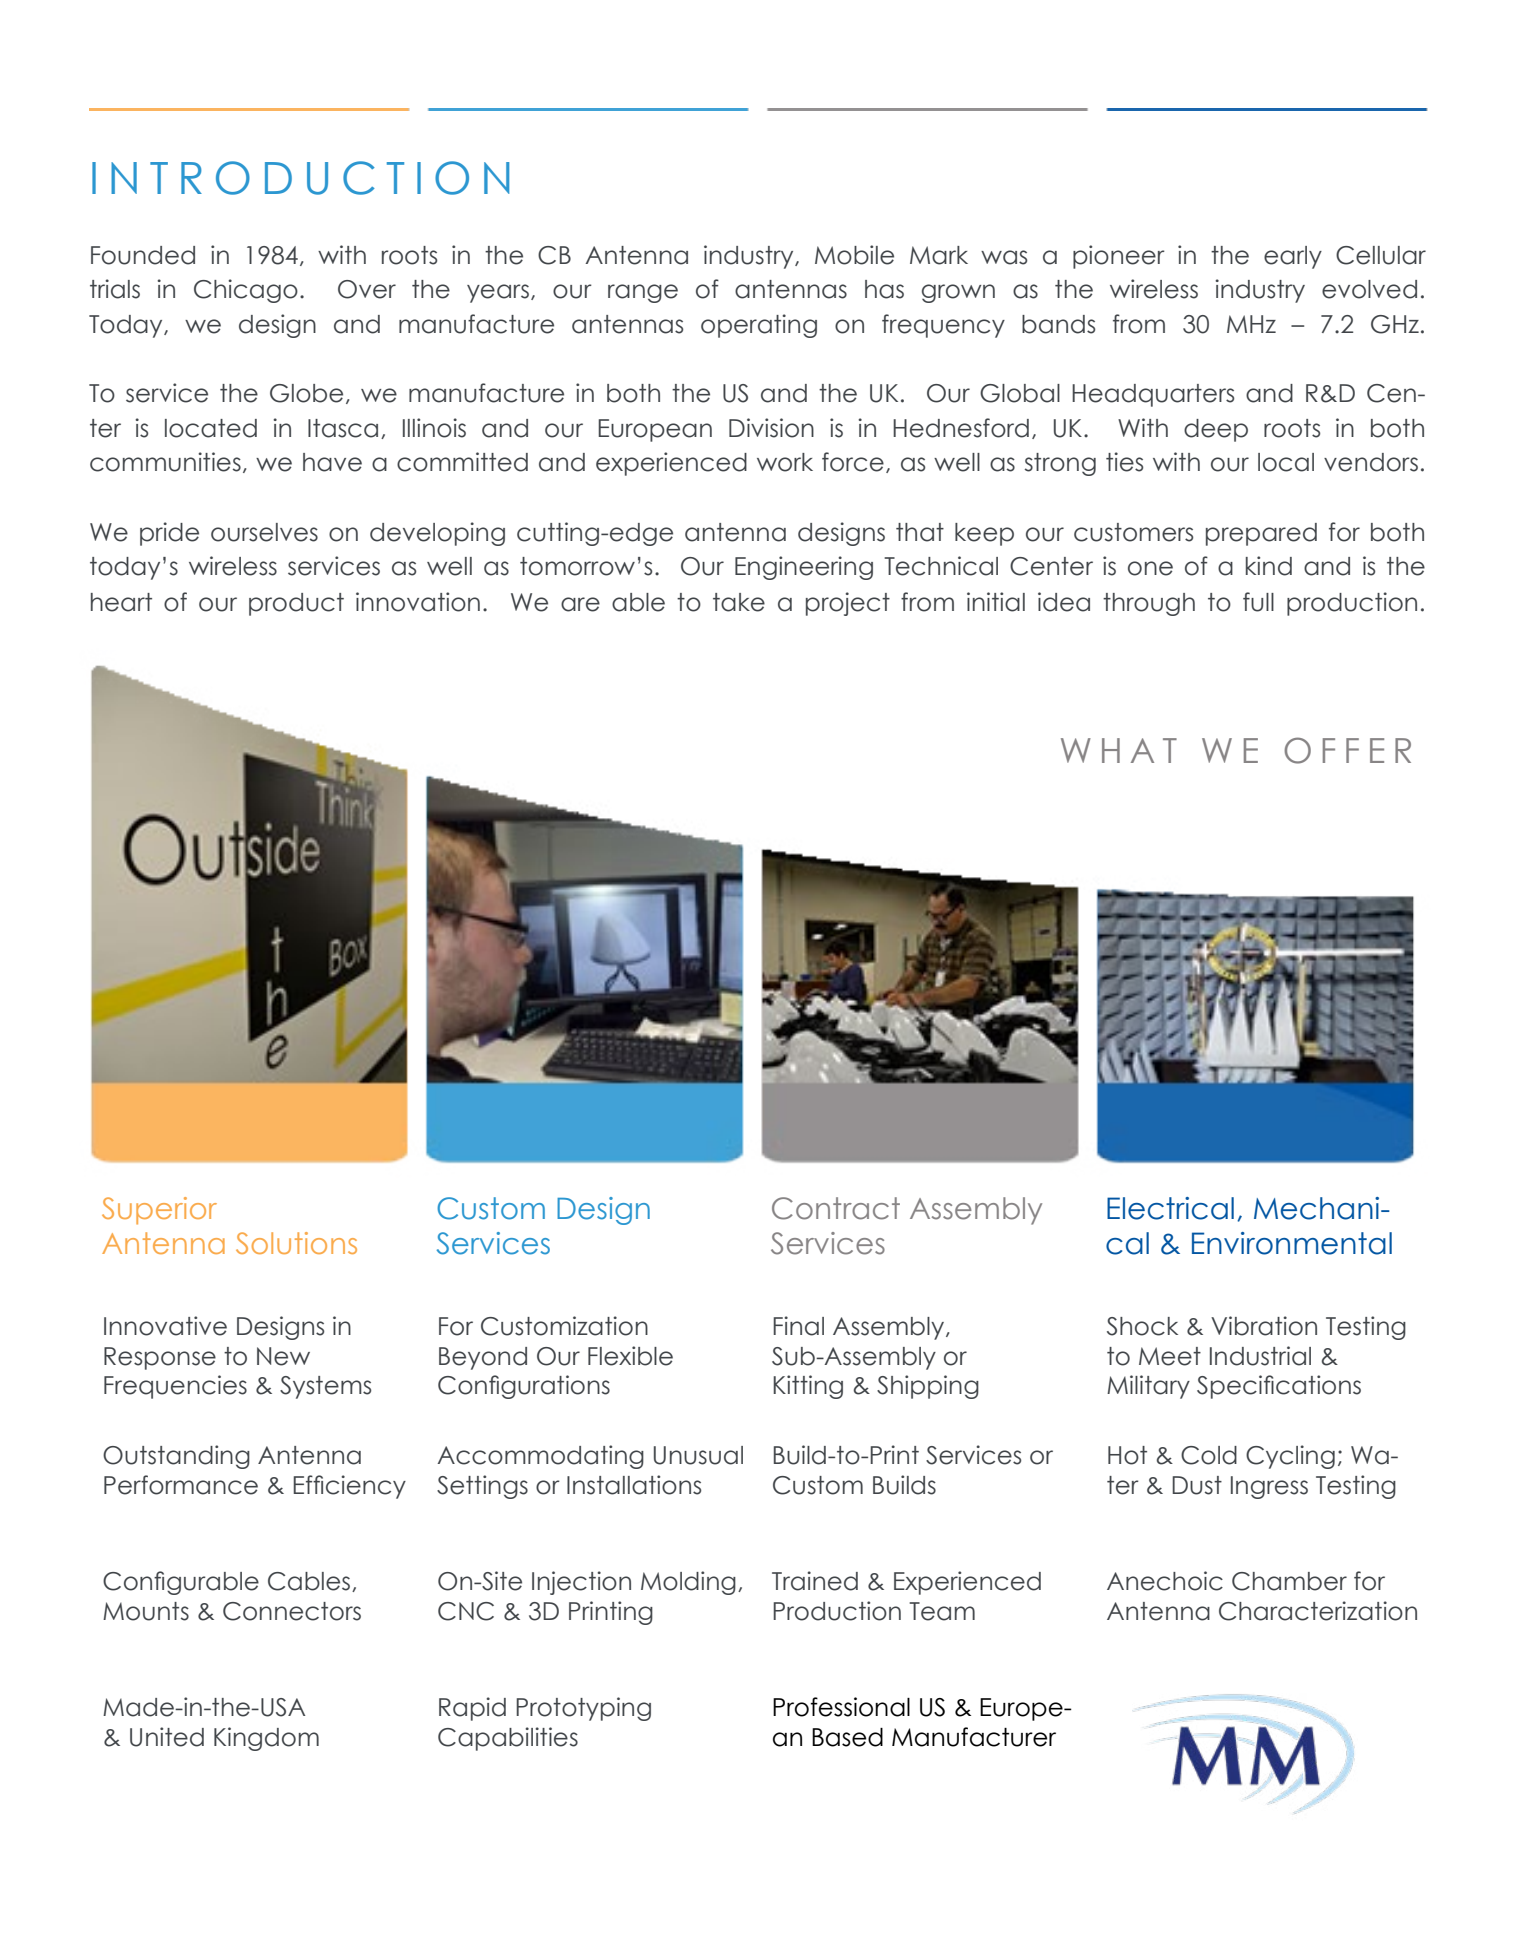 Image resolution: width=1513 pixels, height=1958 pixels. Describe the element at coordinates (1119, 750) in the image. I see `WHAT` at that location.
